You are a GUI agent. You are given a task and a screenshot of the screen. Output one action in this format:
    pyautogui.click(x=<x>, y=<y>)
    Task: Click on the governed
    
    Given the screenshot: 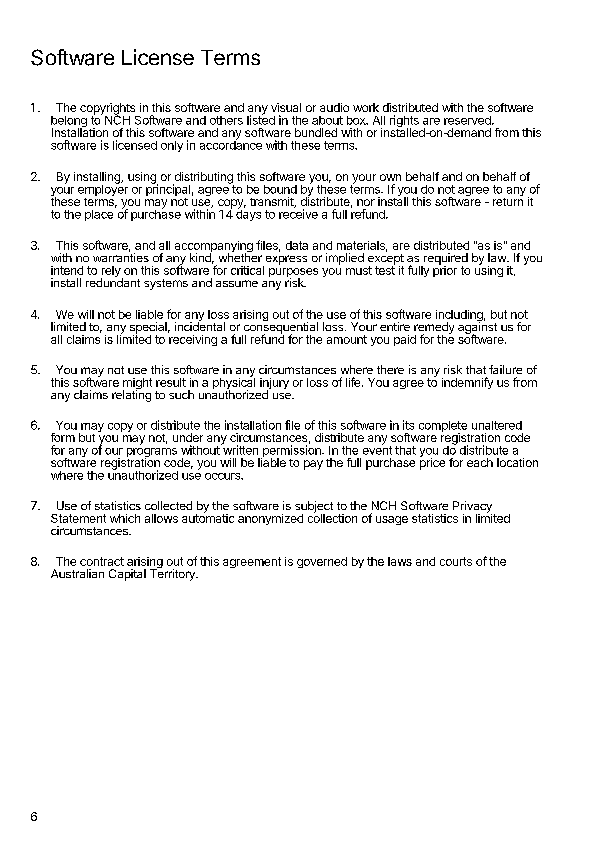 What is the action you would take?
    pyautogui.click(x=322, y=562)
